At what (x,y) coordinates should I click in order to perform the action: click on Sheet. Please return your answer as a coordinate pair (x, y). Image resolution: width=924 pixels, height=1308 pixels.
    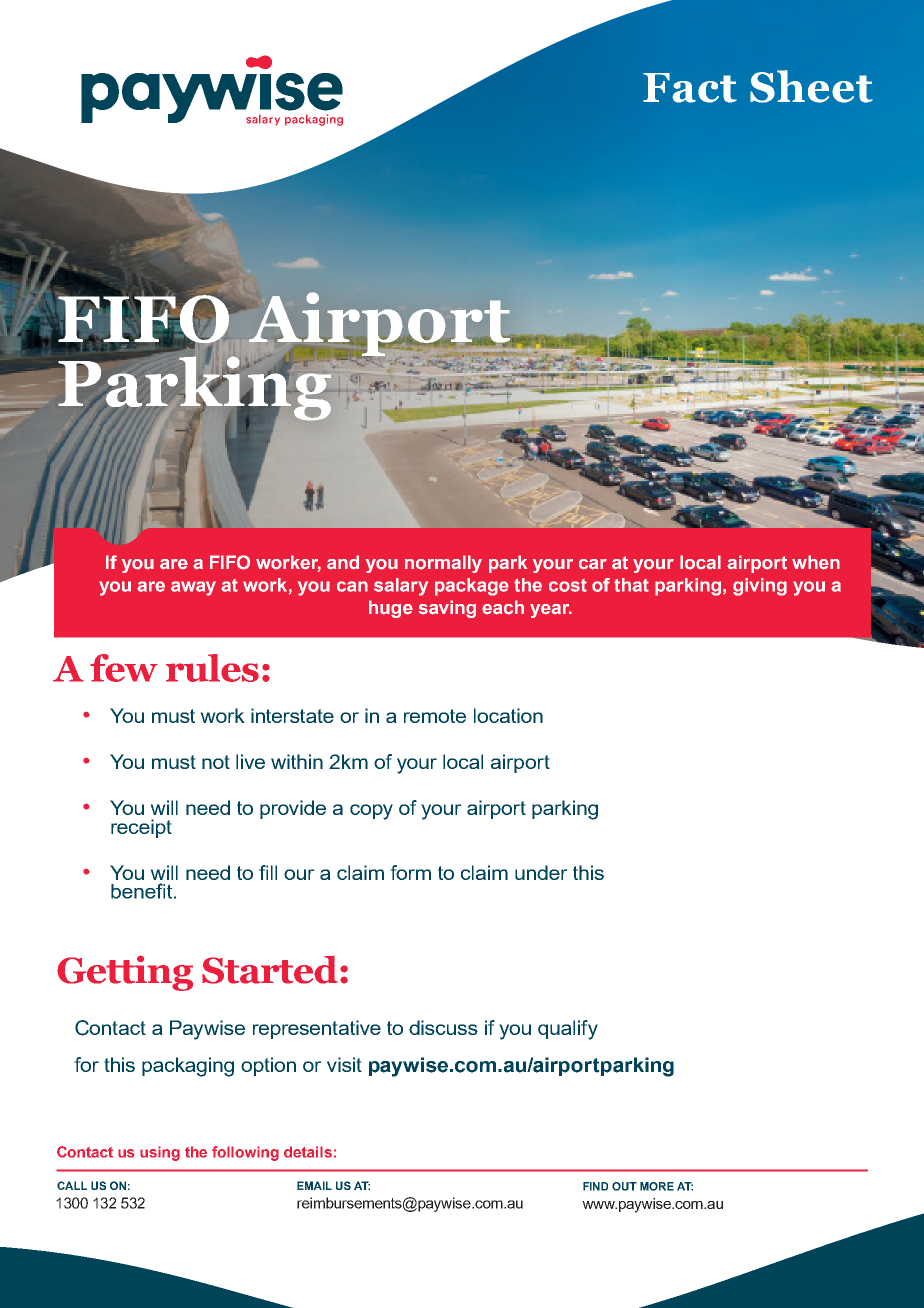
    Looking at the image, I should click on (811, 86).
